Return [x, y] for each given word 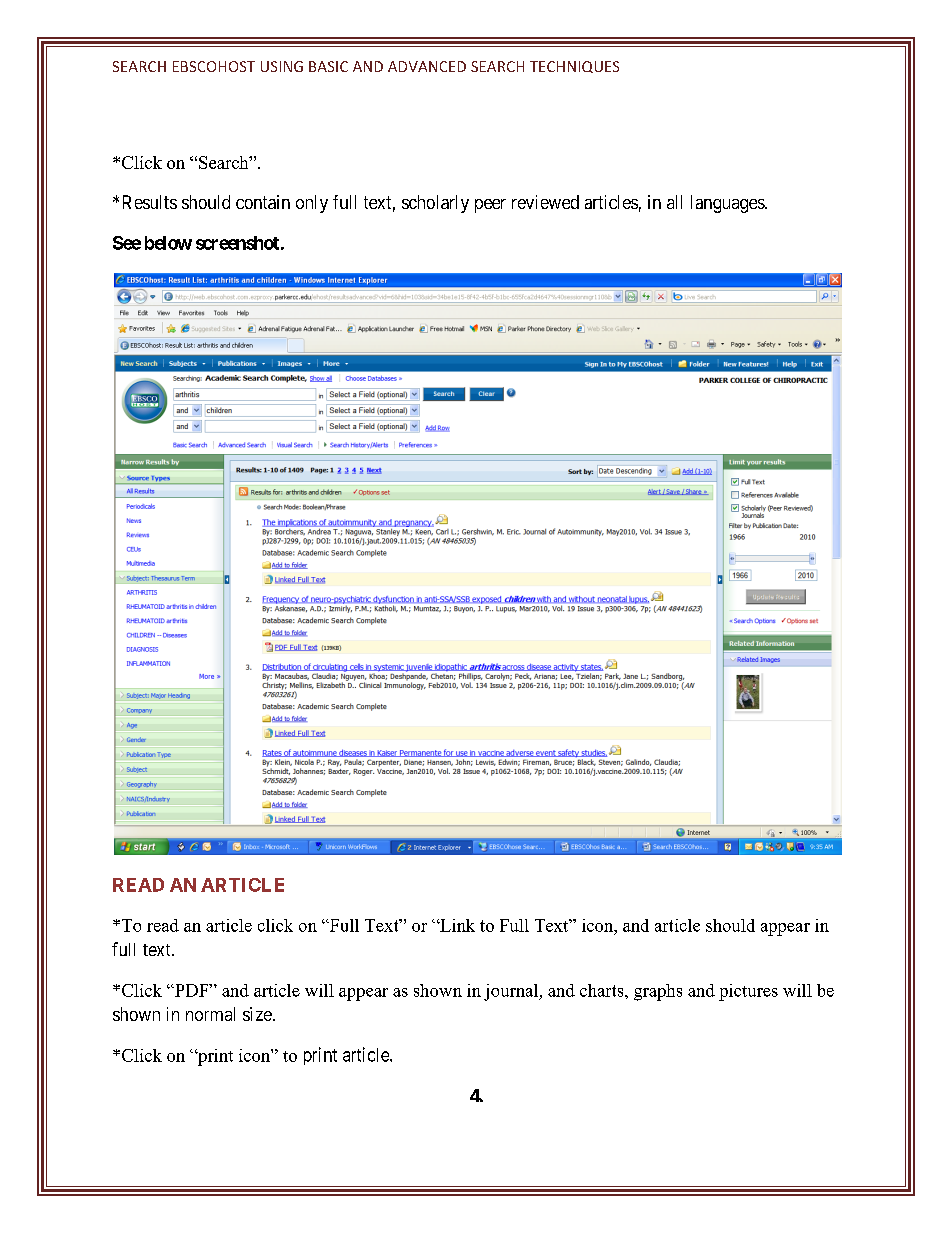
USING [282, 66]
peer [490, 206]
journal [512, 992]
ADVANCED [427, 66]
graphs [658, 992]
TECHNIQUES [574, 67]
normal [210, 1014]
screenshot [237, 243]
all [674, 202]
